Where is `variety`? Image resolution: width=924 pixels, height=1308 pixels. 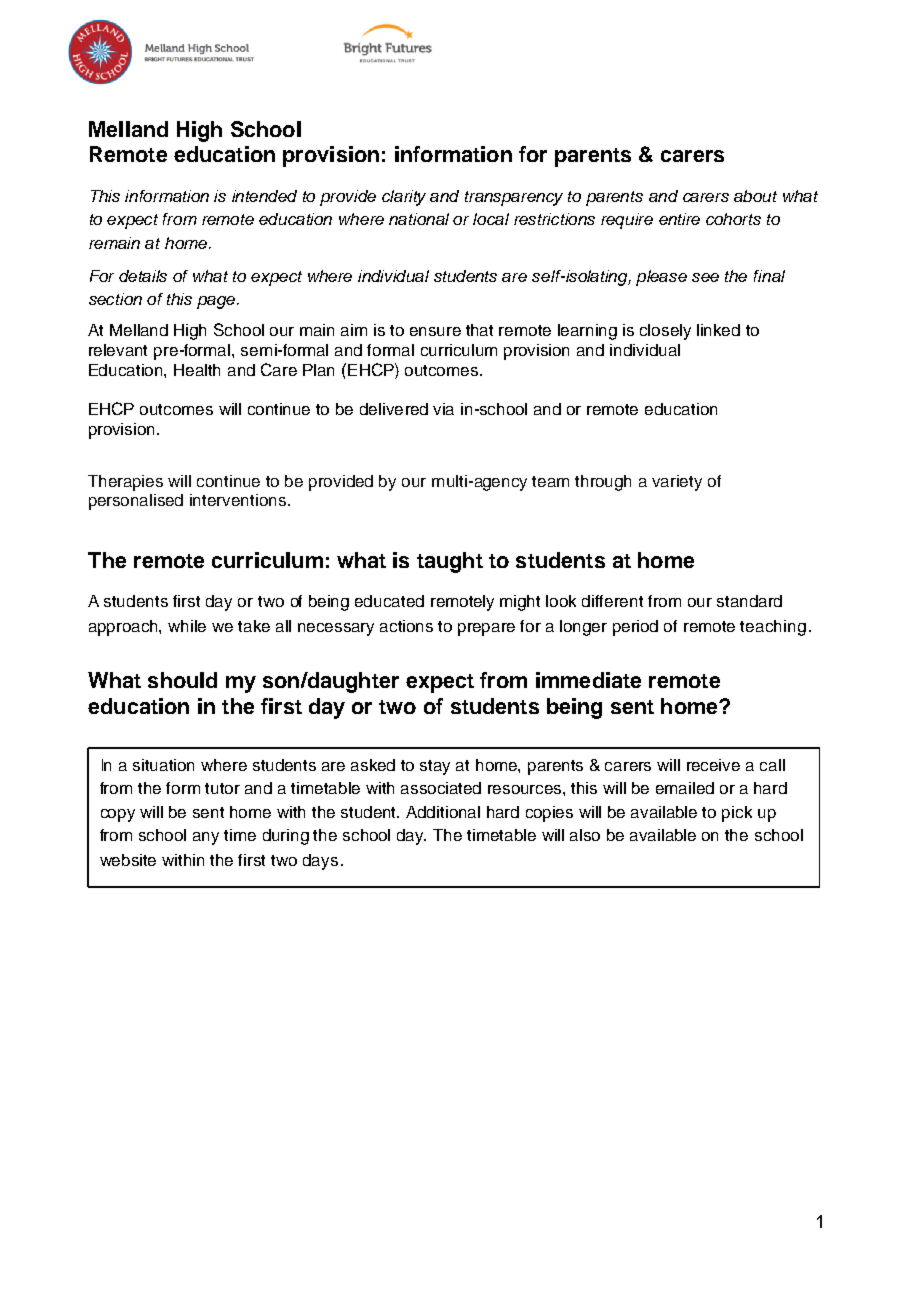
variety is located at coordinates (677, 483).
